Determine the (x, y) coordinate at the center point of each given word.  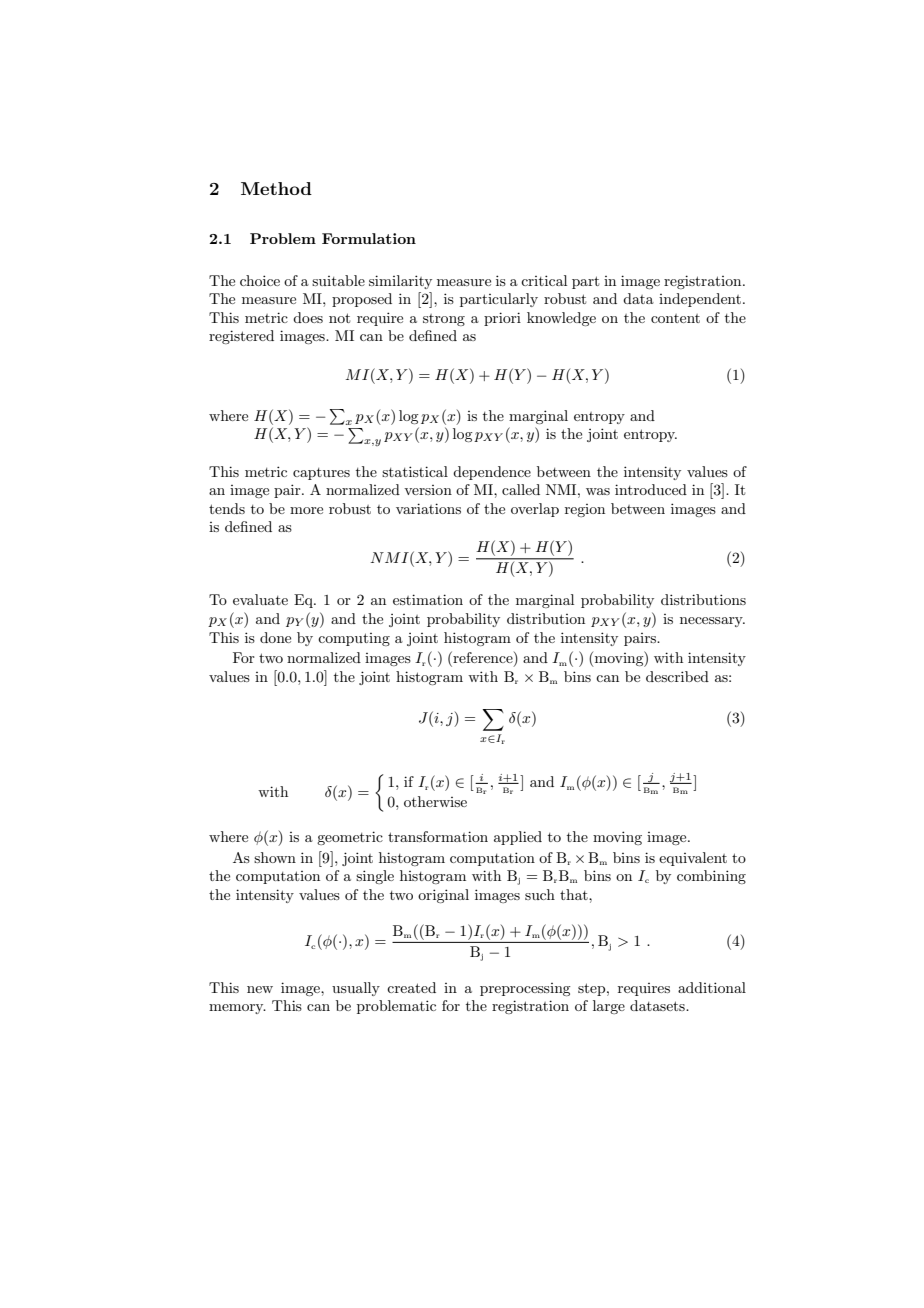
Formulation (369, 238)
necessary (712, 622)
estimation (428, 599)
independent (700, 300)
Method (276, 188)
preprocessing (525, 989)
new (260, 989)
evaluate (260, 599)
